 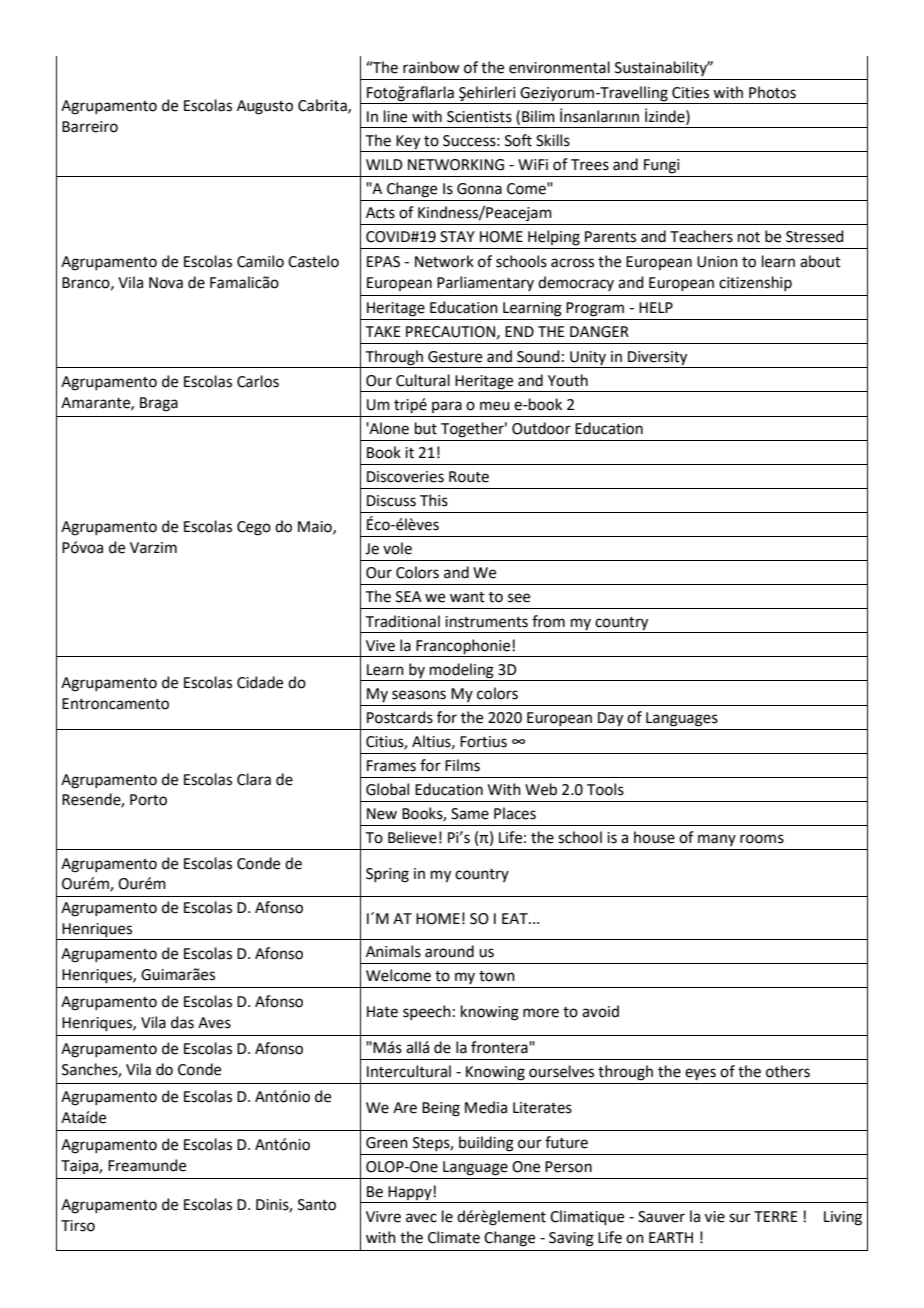 What do you see at coordinates (479, 117) in the page?
I see `Scientists` at bounding box center [479, 117].
